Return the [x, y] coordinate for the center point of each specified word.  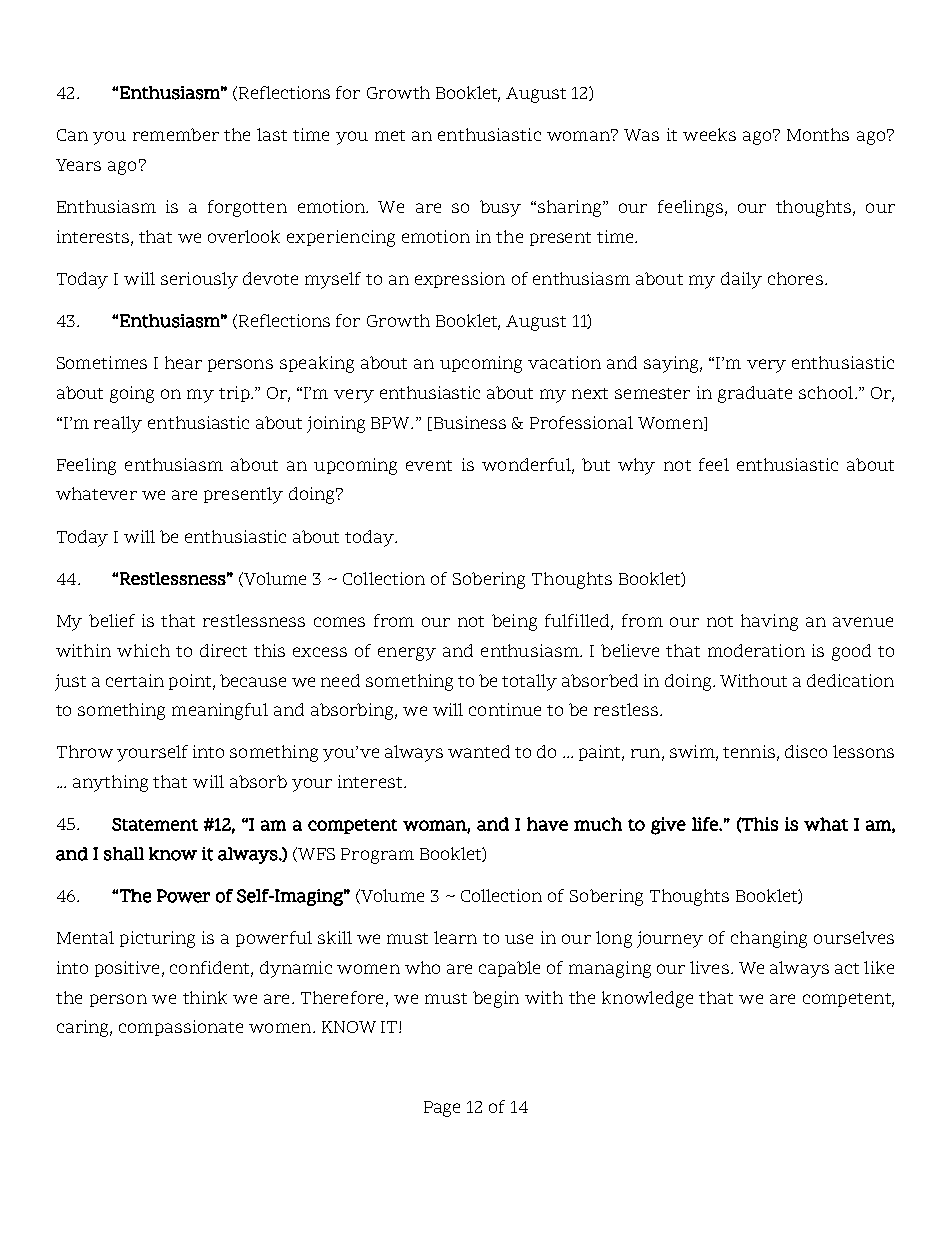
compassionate [181, 1028]
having [769, 622]
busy [500, 208]
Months [818, 134]
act [847, 968]
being [514, 622]
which [143, 650]
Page [442, 1109]
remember [176, 134]
